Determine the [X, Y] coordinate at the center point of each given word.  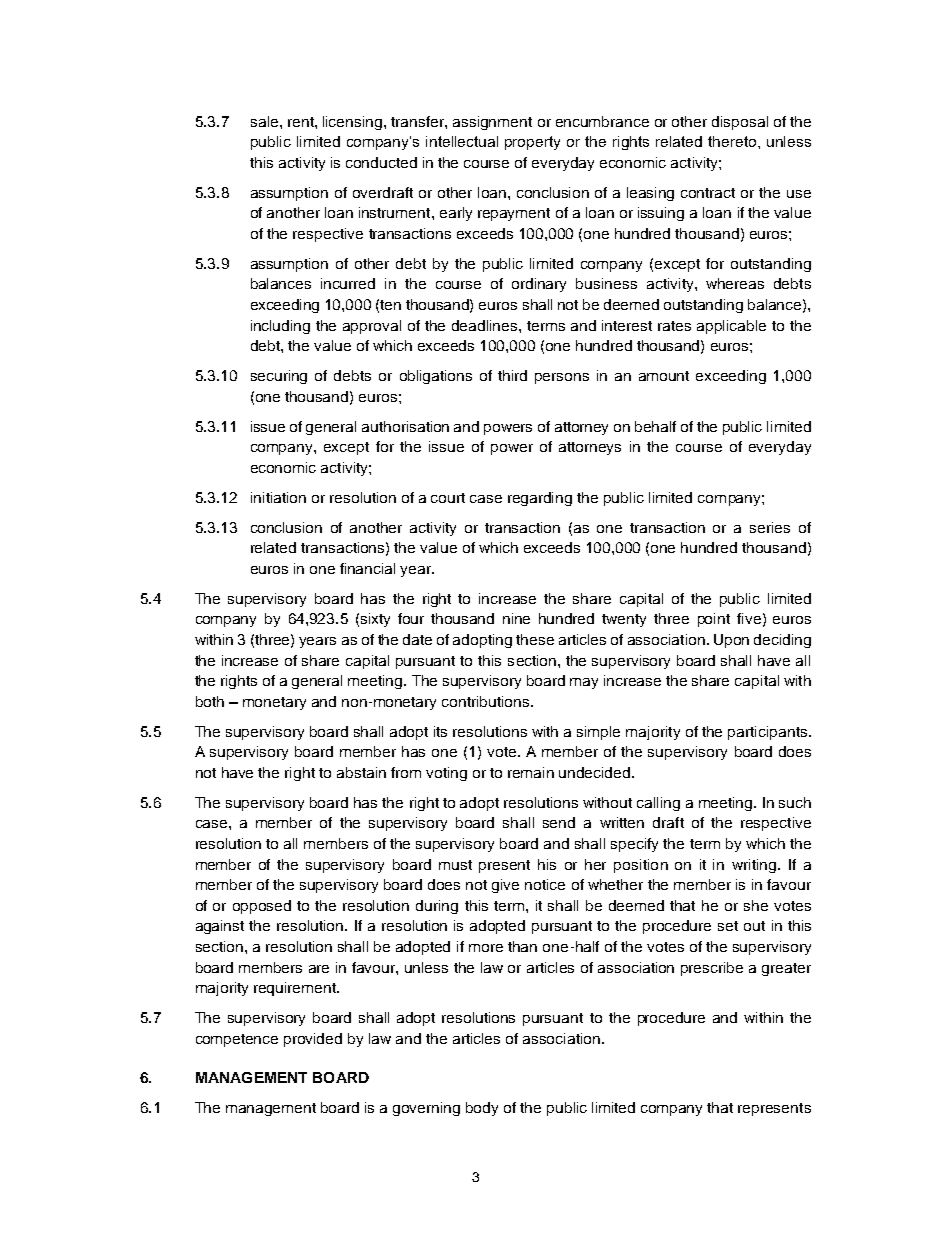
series [770, 527]
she [756, 905]
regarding [540, 499]
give [505, 886]
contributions [487, 701]
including [280, 327]
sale [264, 121]
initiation [278, 497]
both [210, 701]
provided [313, 1040]
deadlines [486, 325]
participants [769, 733]
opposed [262, 907]
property [532, 143]
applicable [731, 327]
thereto [733, 141]
